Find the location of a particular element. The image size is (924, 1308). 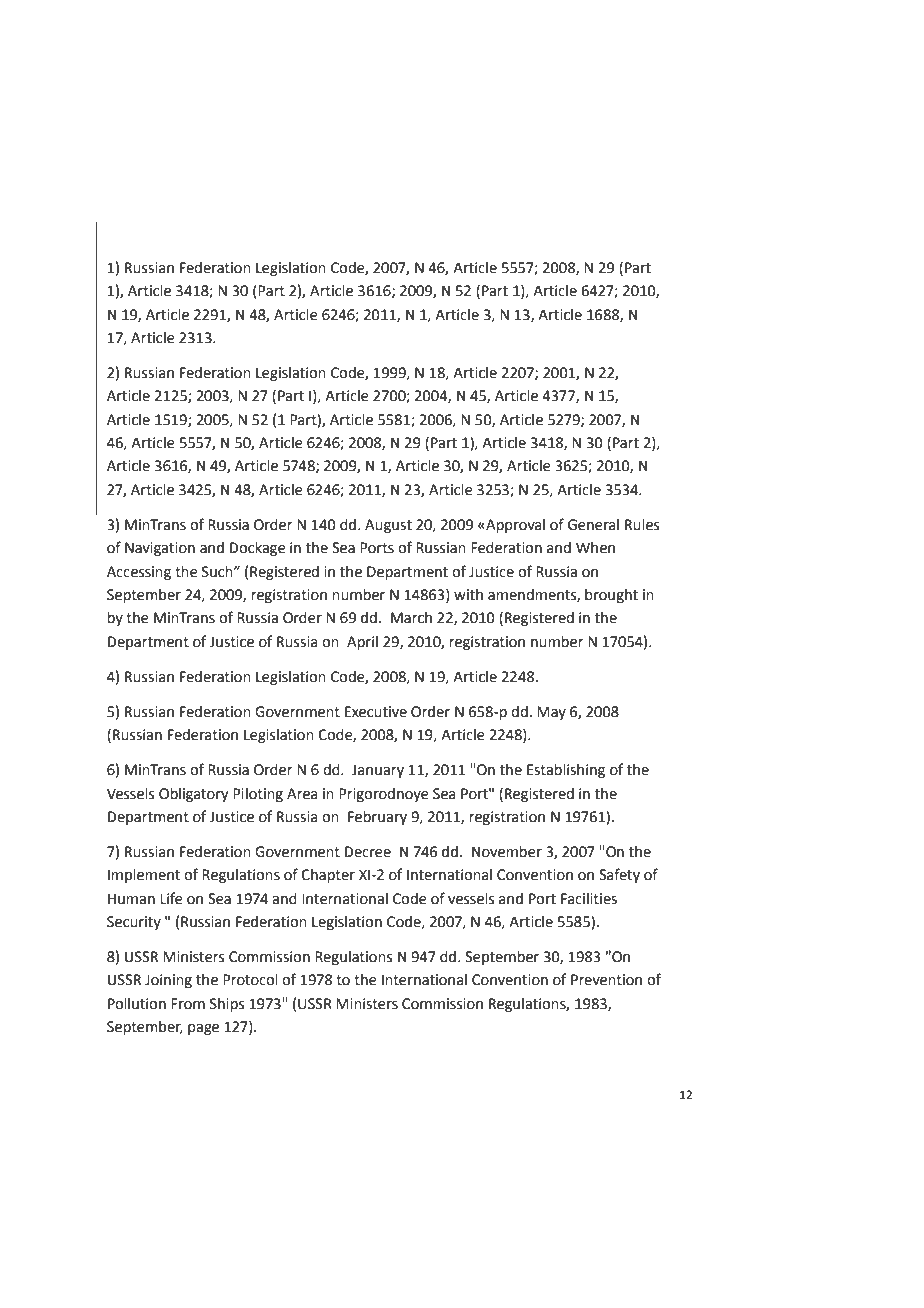

Navigation is located at coordinates (160, 549).
